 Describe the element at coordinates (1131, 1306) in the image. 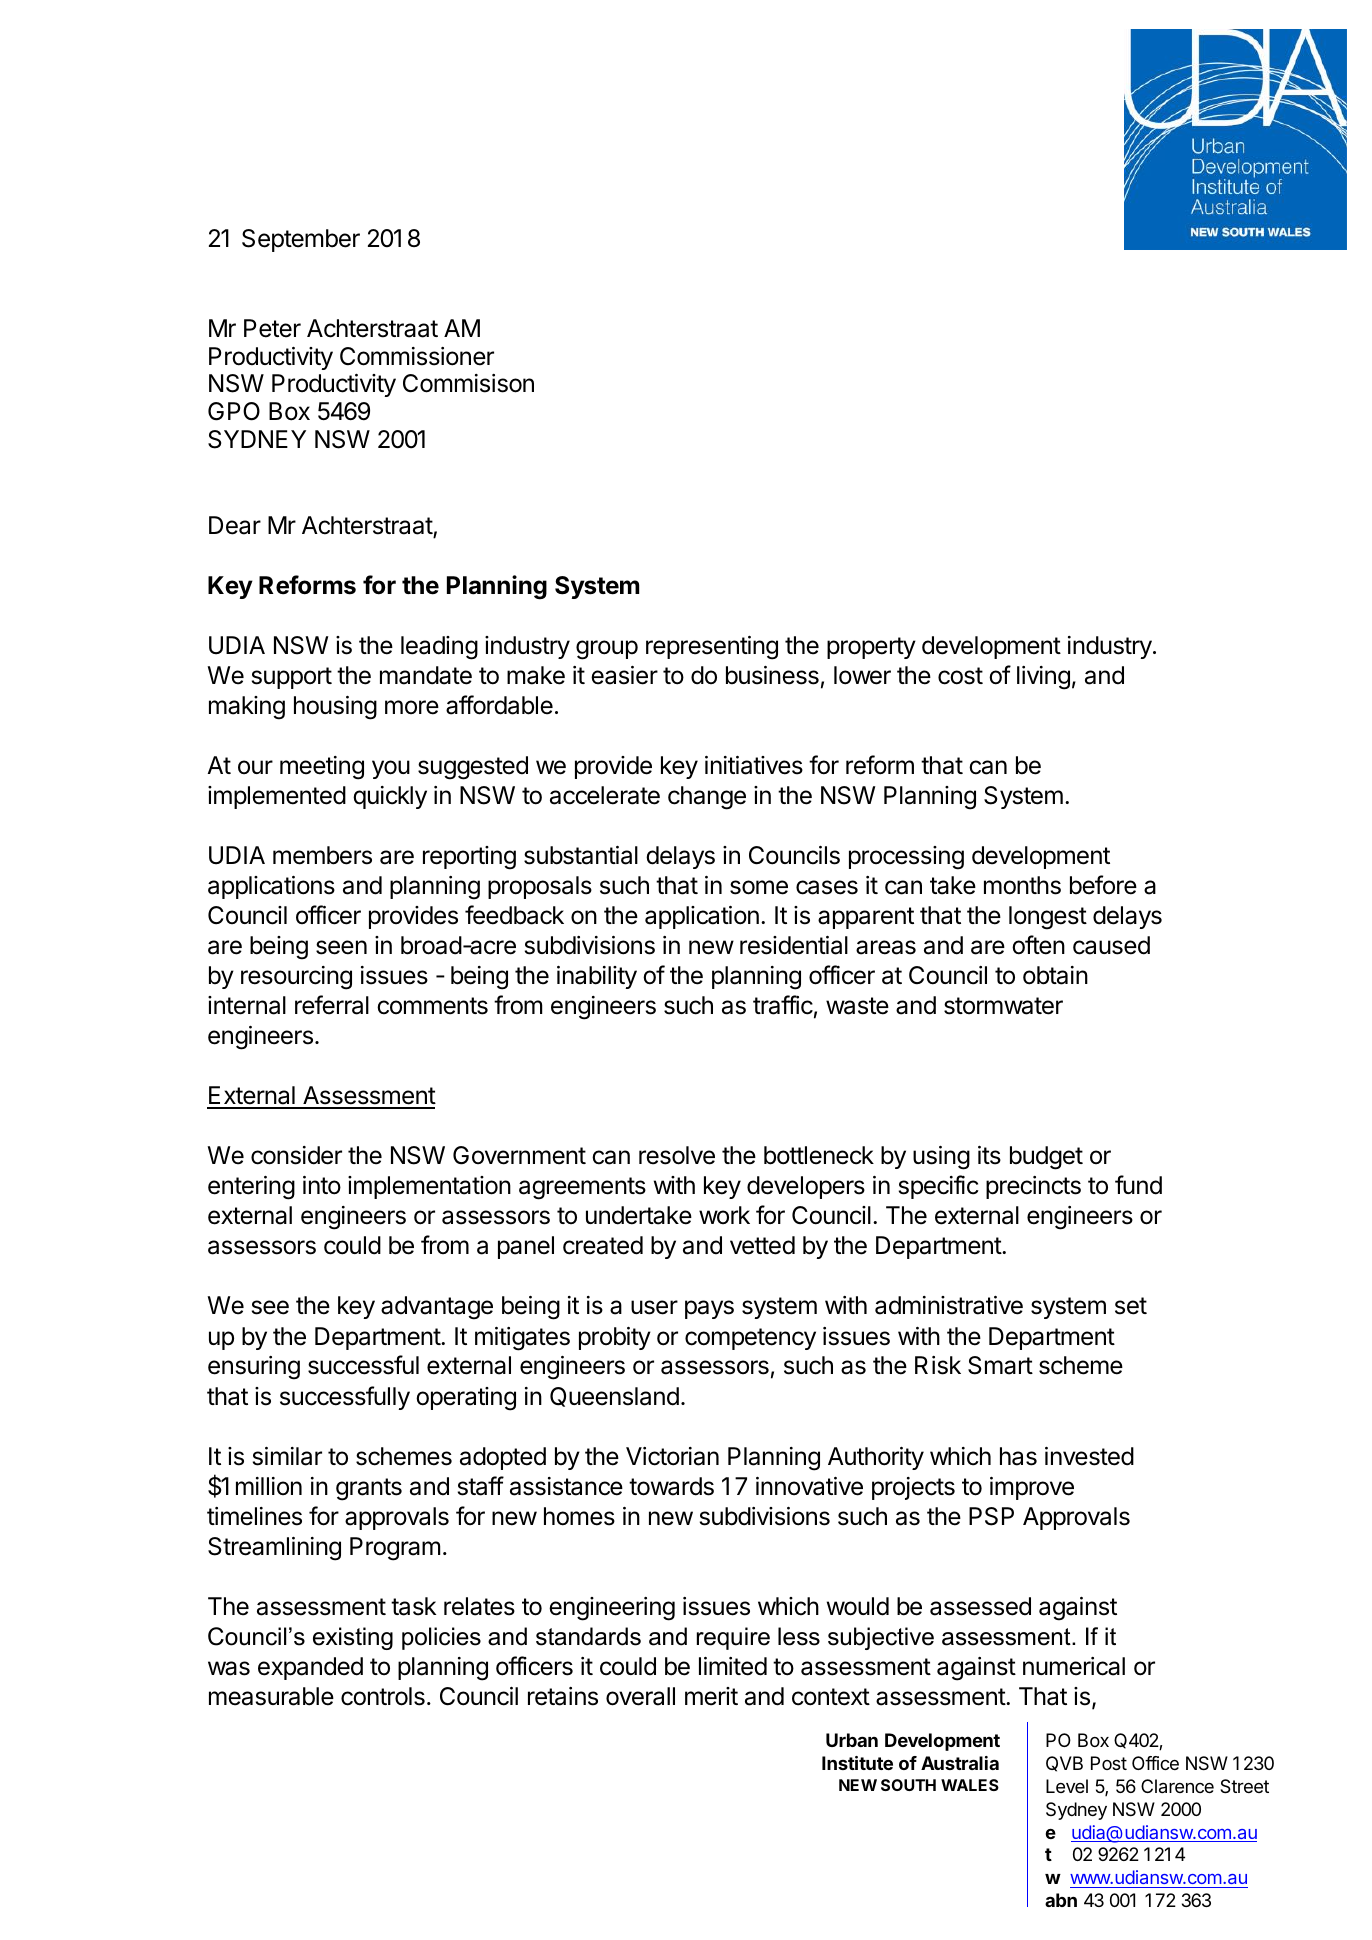

I see `set` at that location.
